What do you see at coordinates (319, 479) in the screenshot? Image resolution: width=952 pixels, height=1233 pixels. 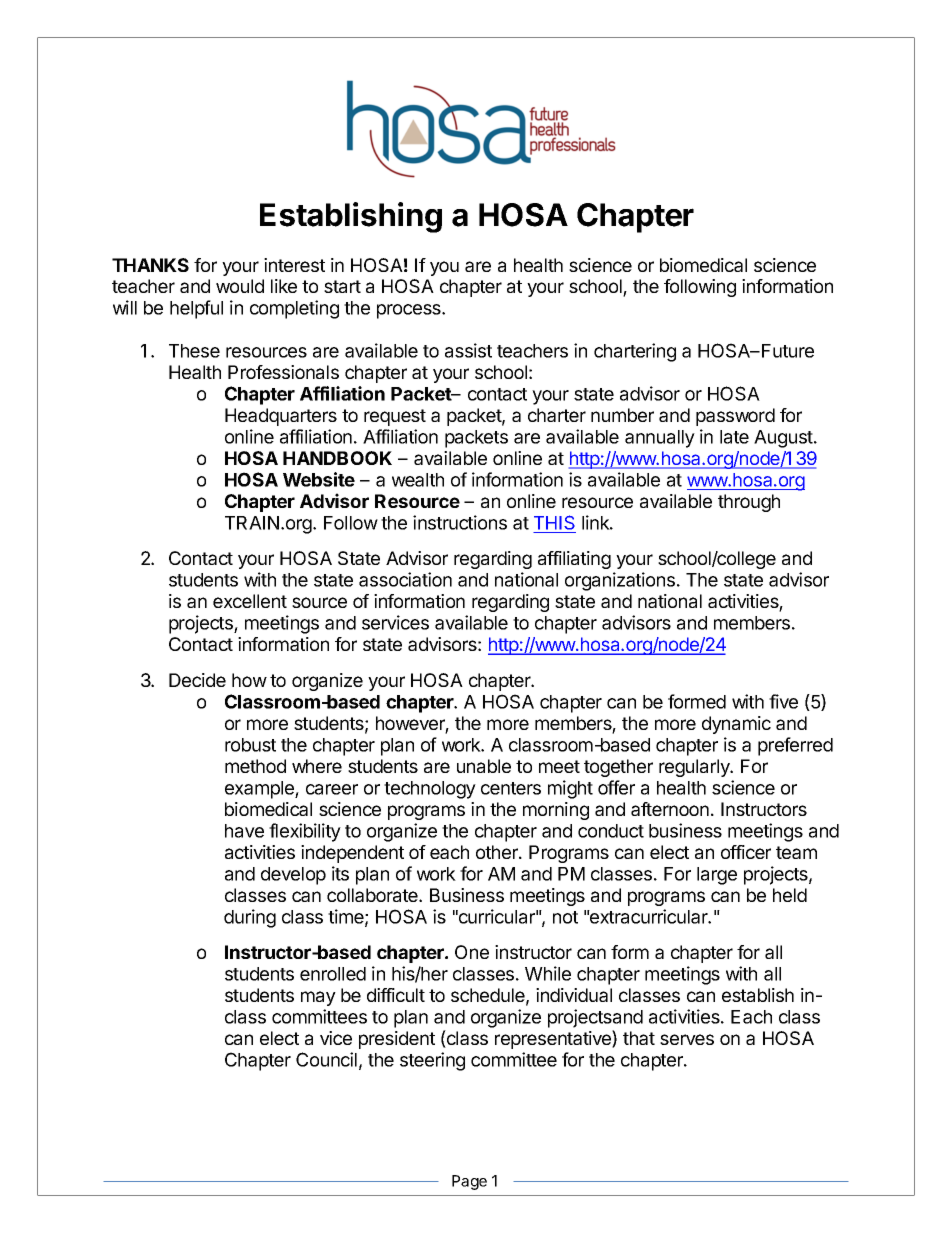 I see `Website` at bounding box center [319, 479].
